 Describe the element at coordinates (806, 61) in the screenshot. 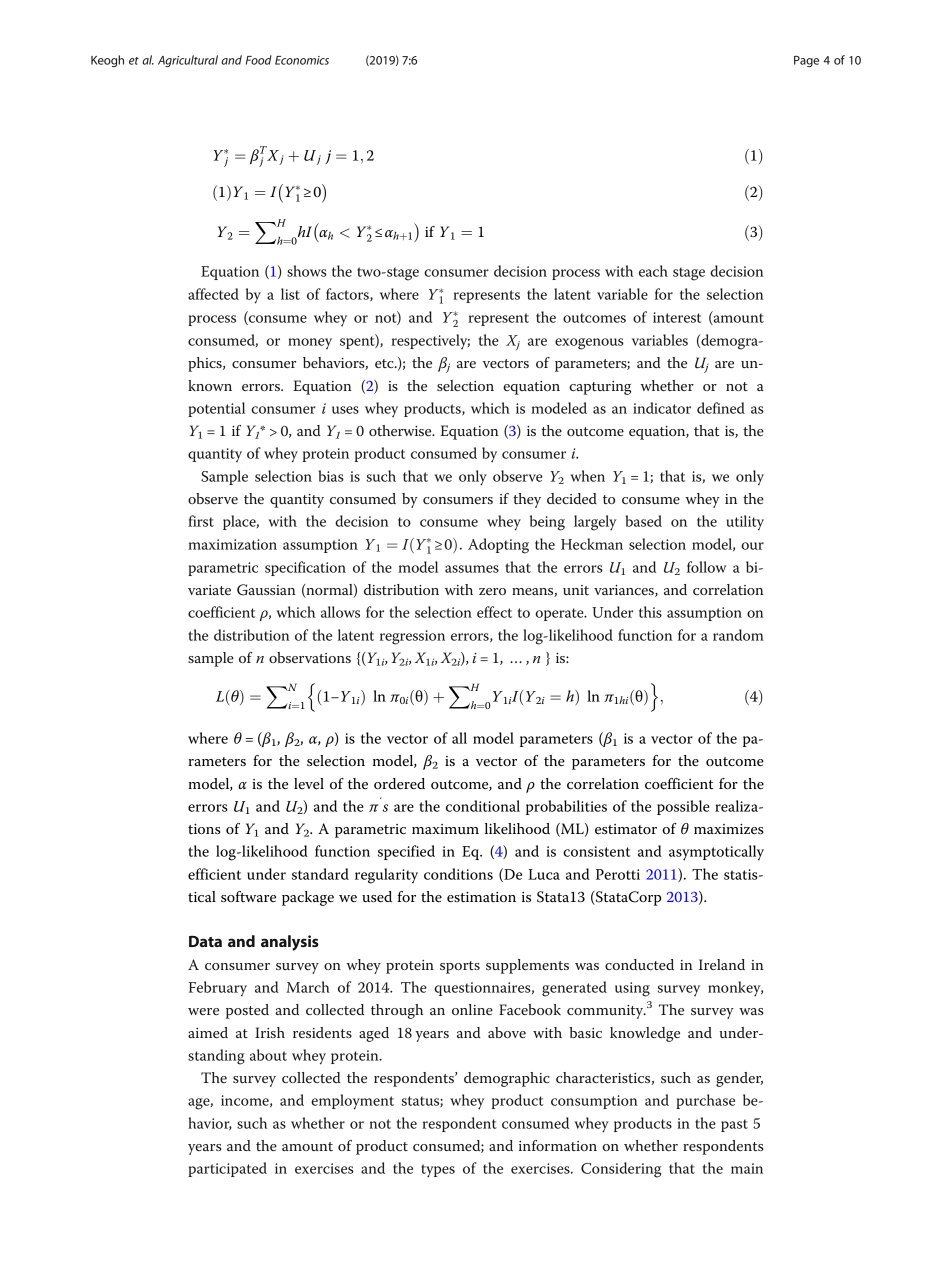

I see `Page` at that location.
